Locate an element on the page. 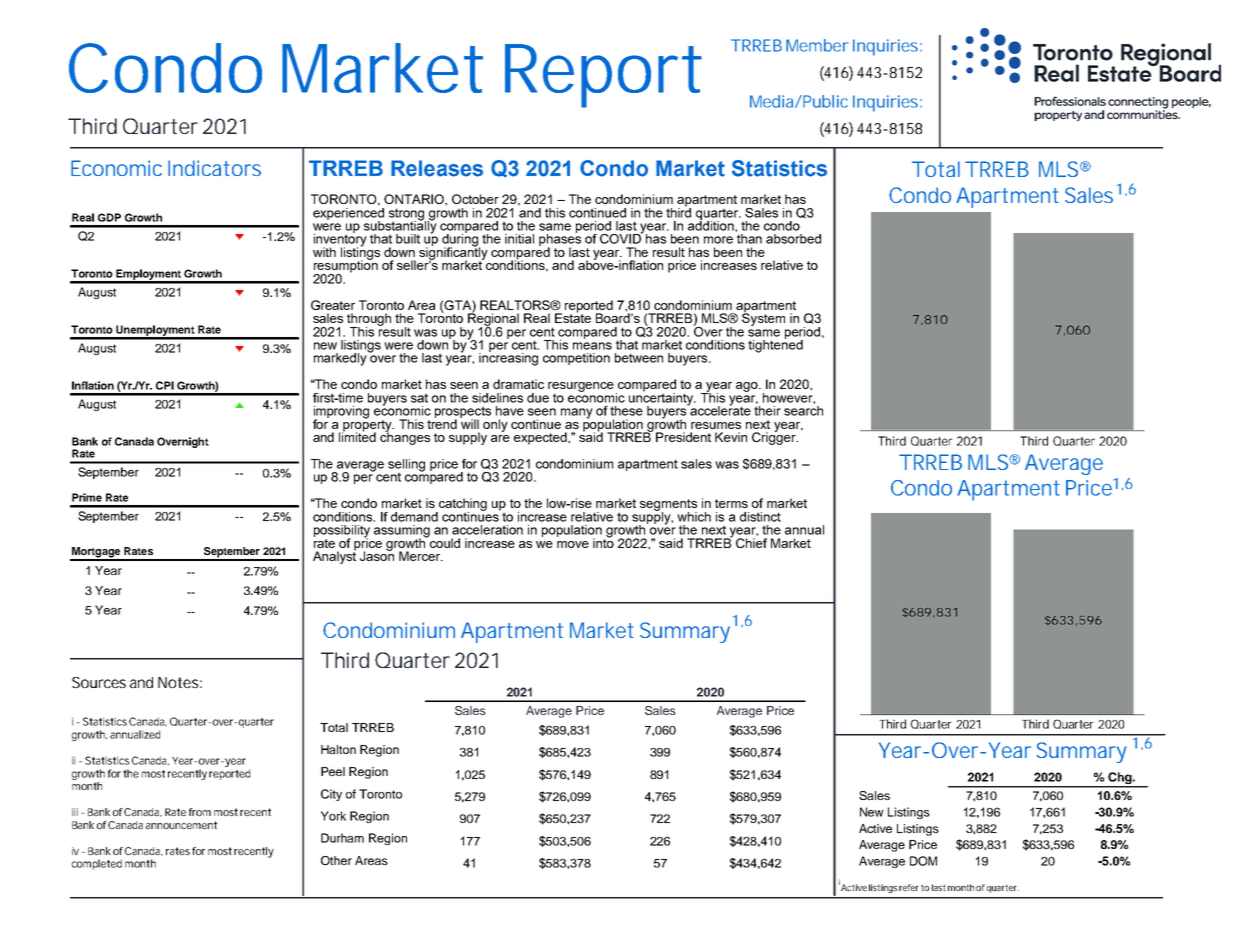  refer is located at coordinates (909, 887).
